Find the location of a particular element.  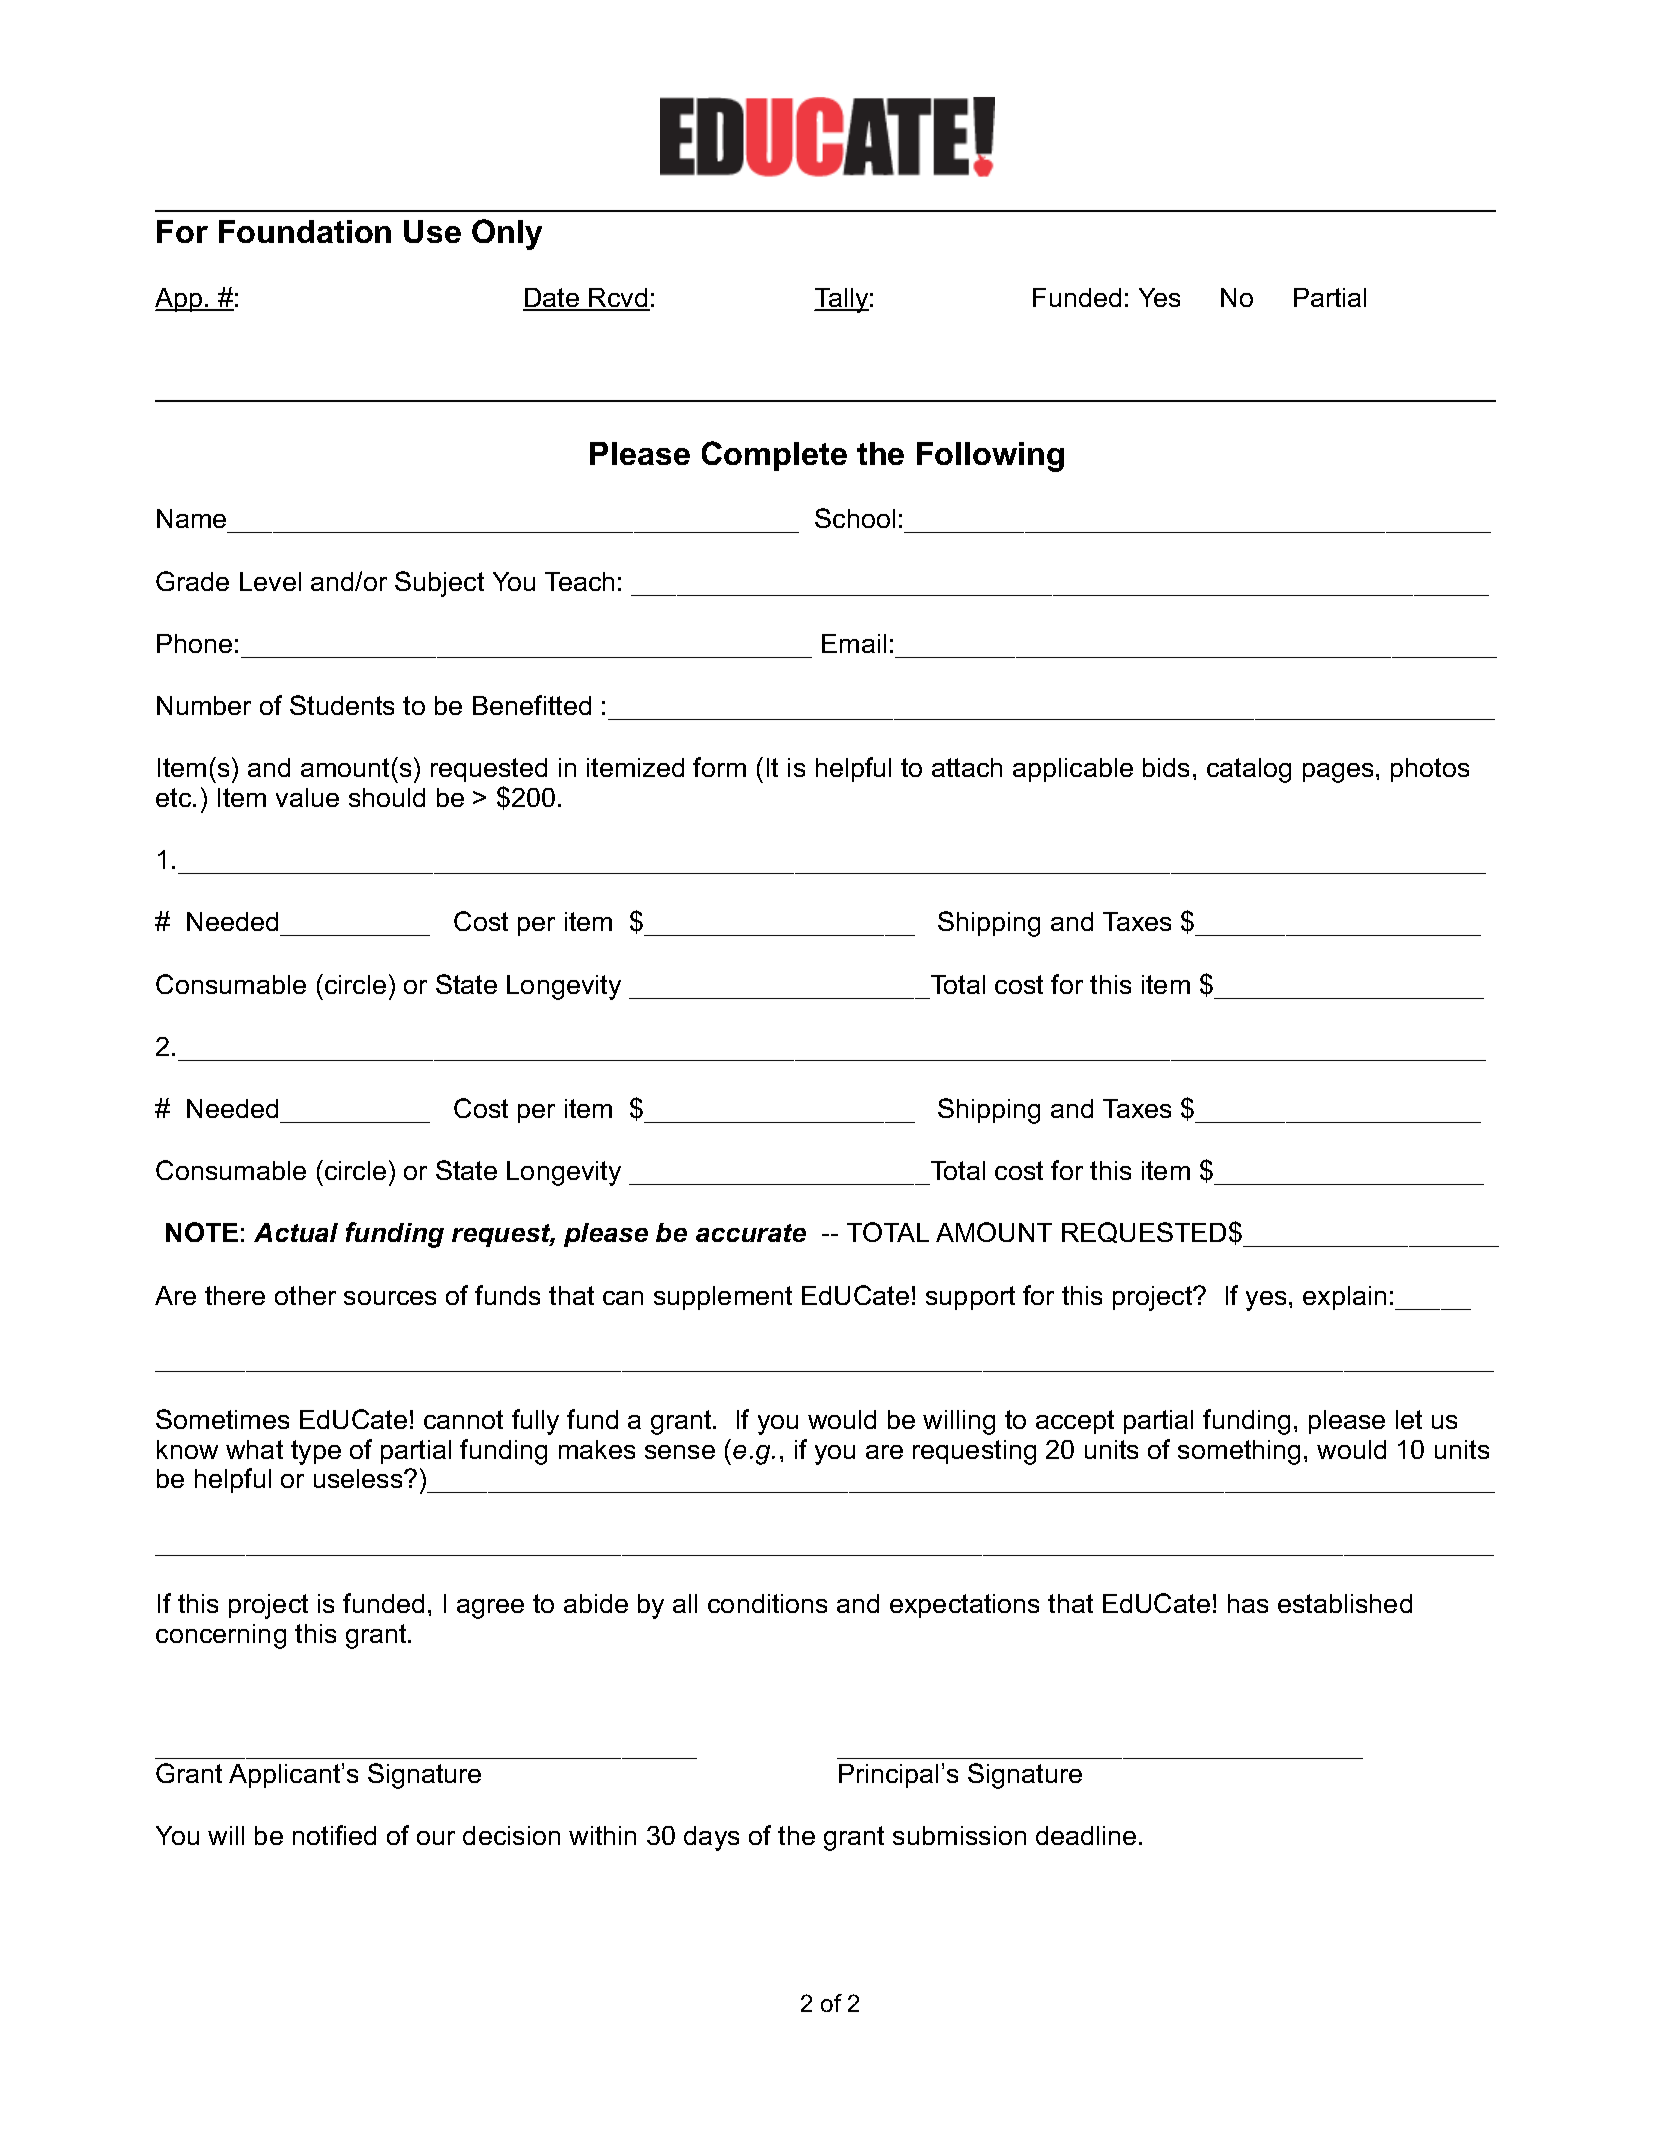

Date is located at coordinates (552, 299).
